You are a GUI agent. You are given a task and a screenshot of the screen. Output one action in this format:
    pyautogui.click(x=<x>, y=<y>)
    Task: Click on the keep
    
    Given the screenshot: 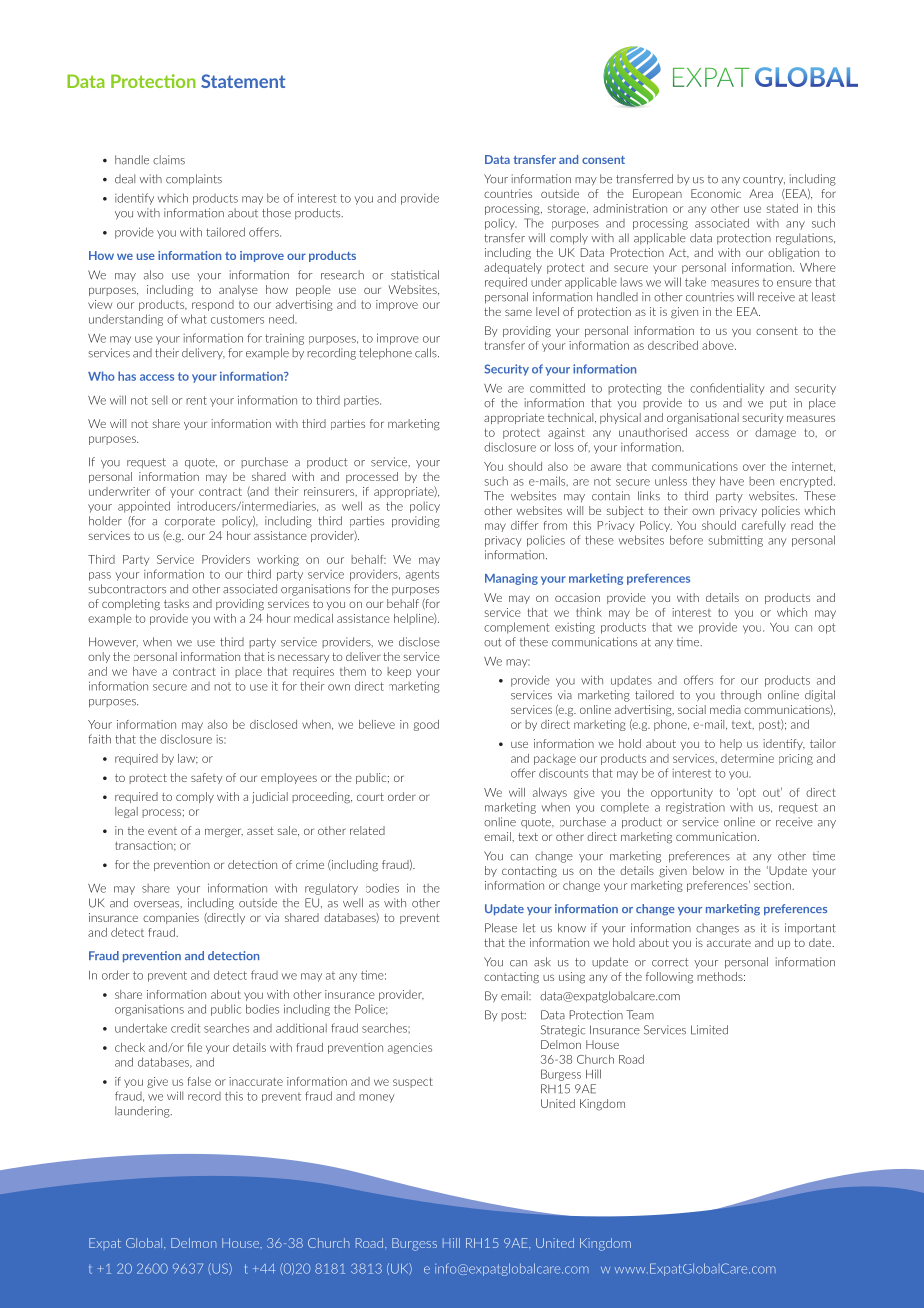 What is the action you would take?
    pyautogui.click(x=399, y=672)
